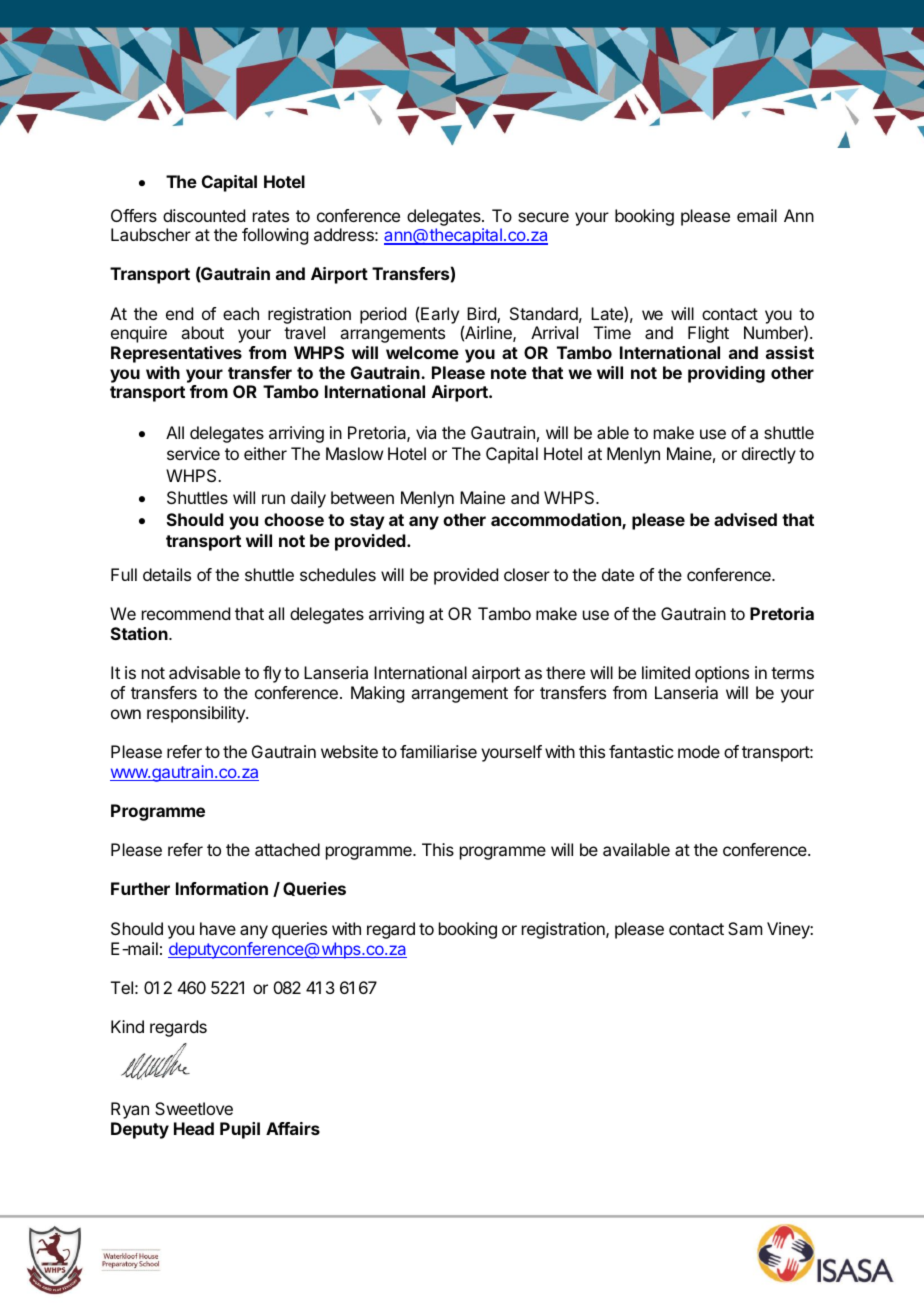 This document has height=1309, width=924. Describe the element at coordinates (204, 215) in the document. I see `discounted` at that location.
